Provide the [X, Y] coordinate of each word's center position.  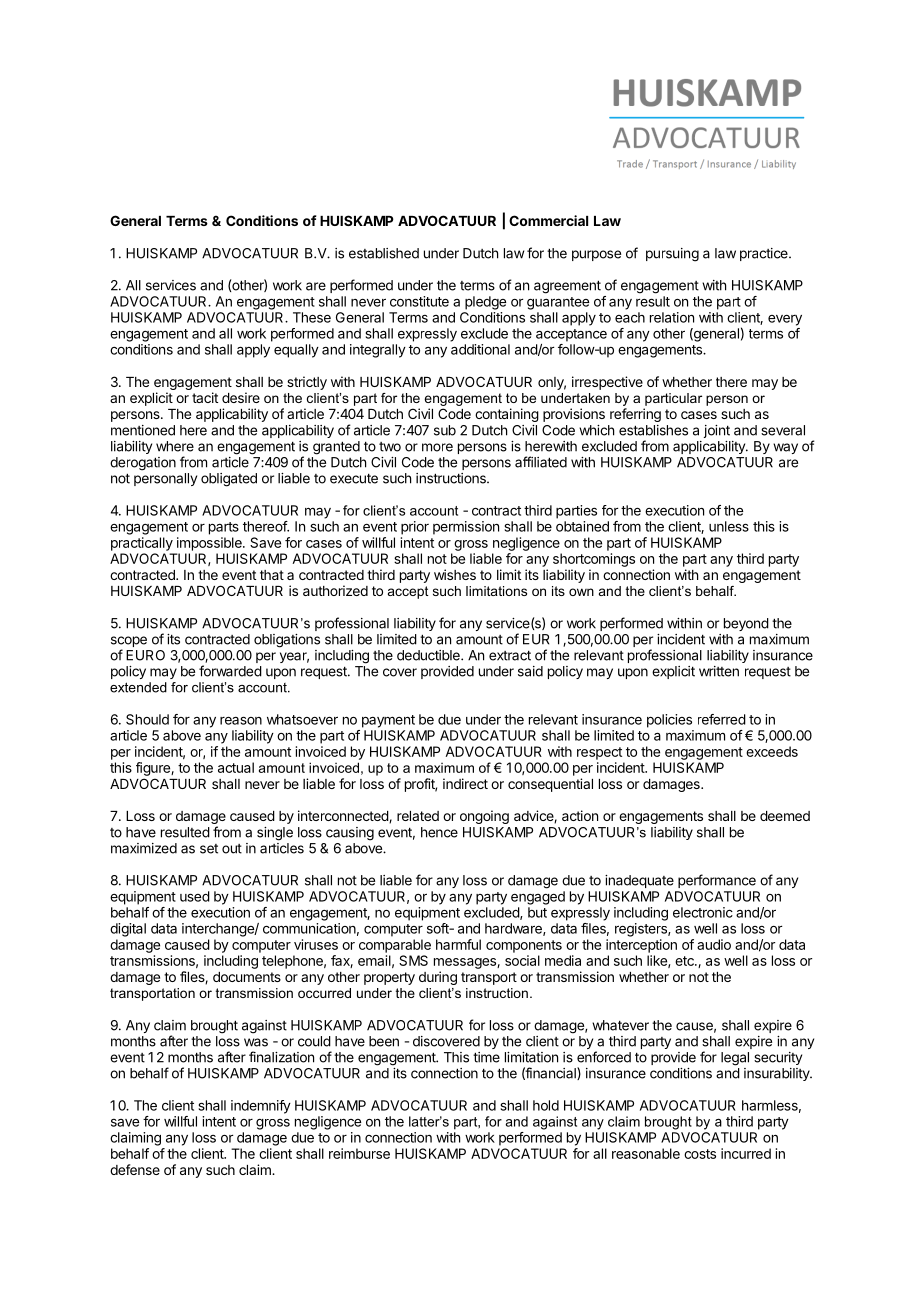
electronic [703, 912]
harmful [458, 944]
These [312, 317]
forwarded [230, 671]
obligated [229, 480]
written [719, 671]
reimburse [359, 1153]
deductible [429, 655]
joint [717, 431]
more [437, 447]
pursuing [672, 255]
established [384, 253]
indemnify [261, 1107]
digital [128, 930]
